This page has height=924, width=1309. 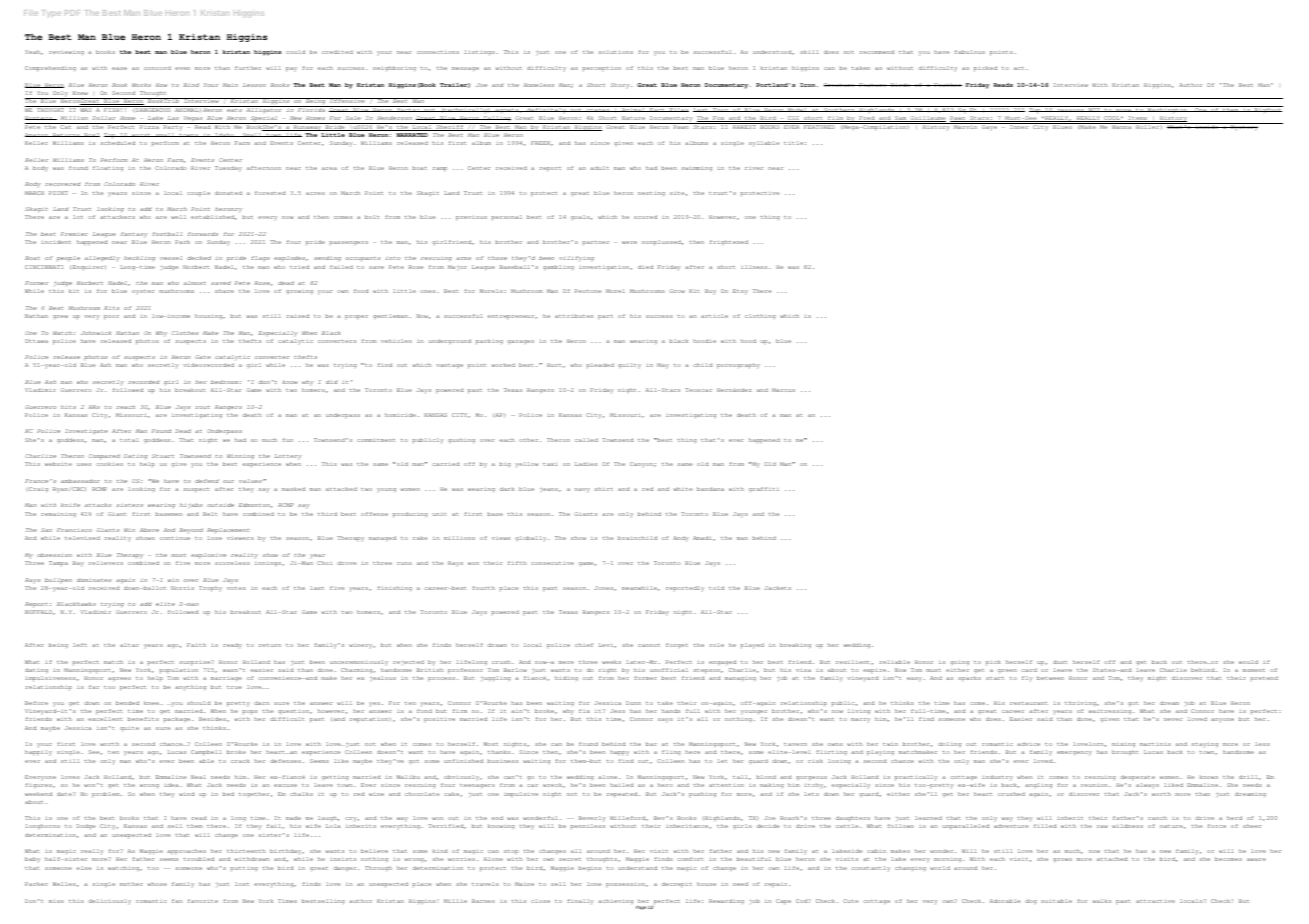 I want to click on concord, so click(x=157, y=68).
